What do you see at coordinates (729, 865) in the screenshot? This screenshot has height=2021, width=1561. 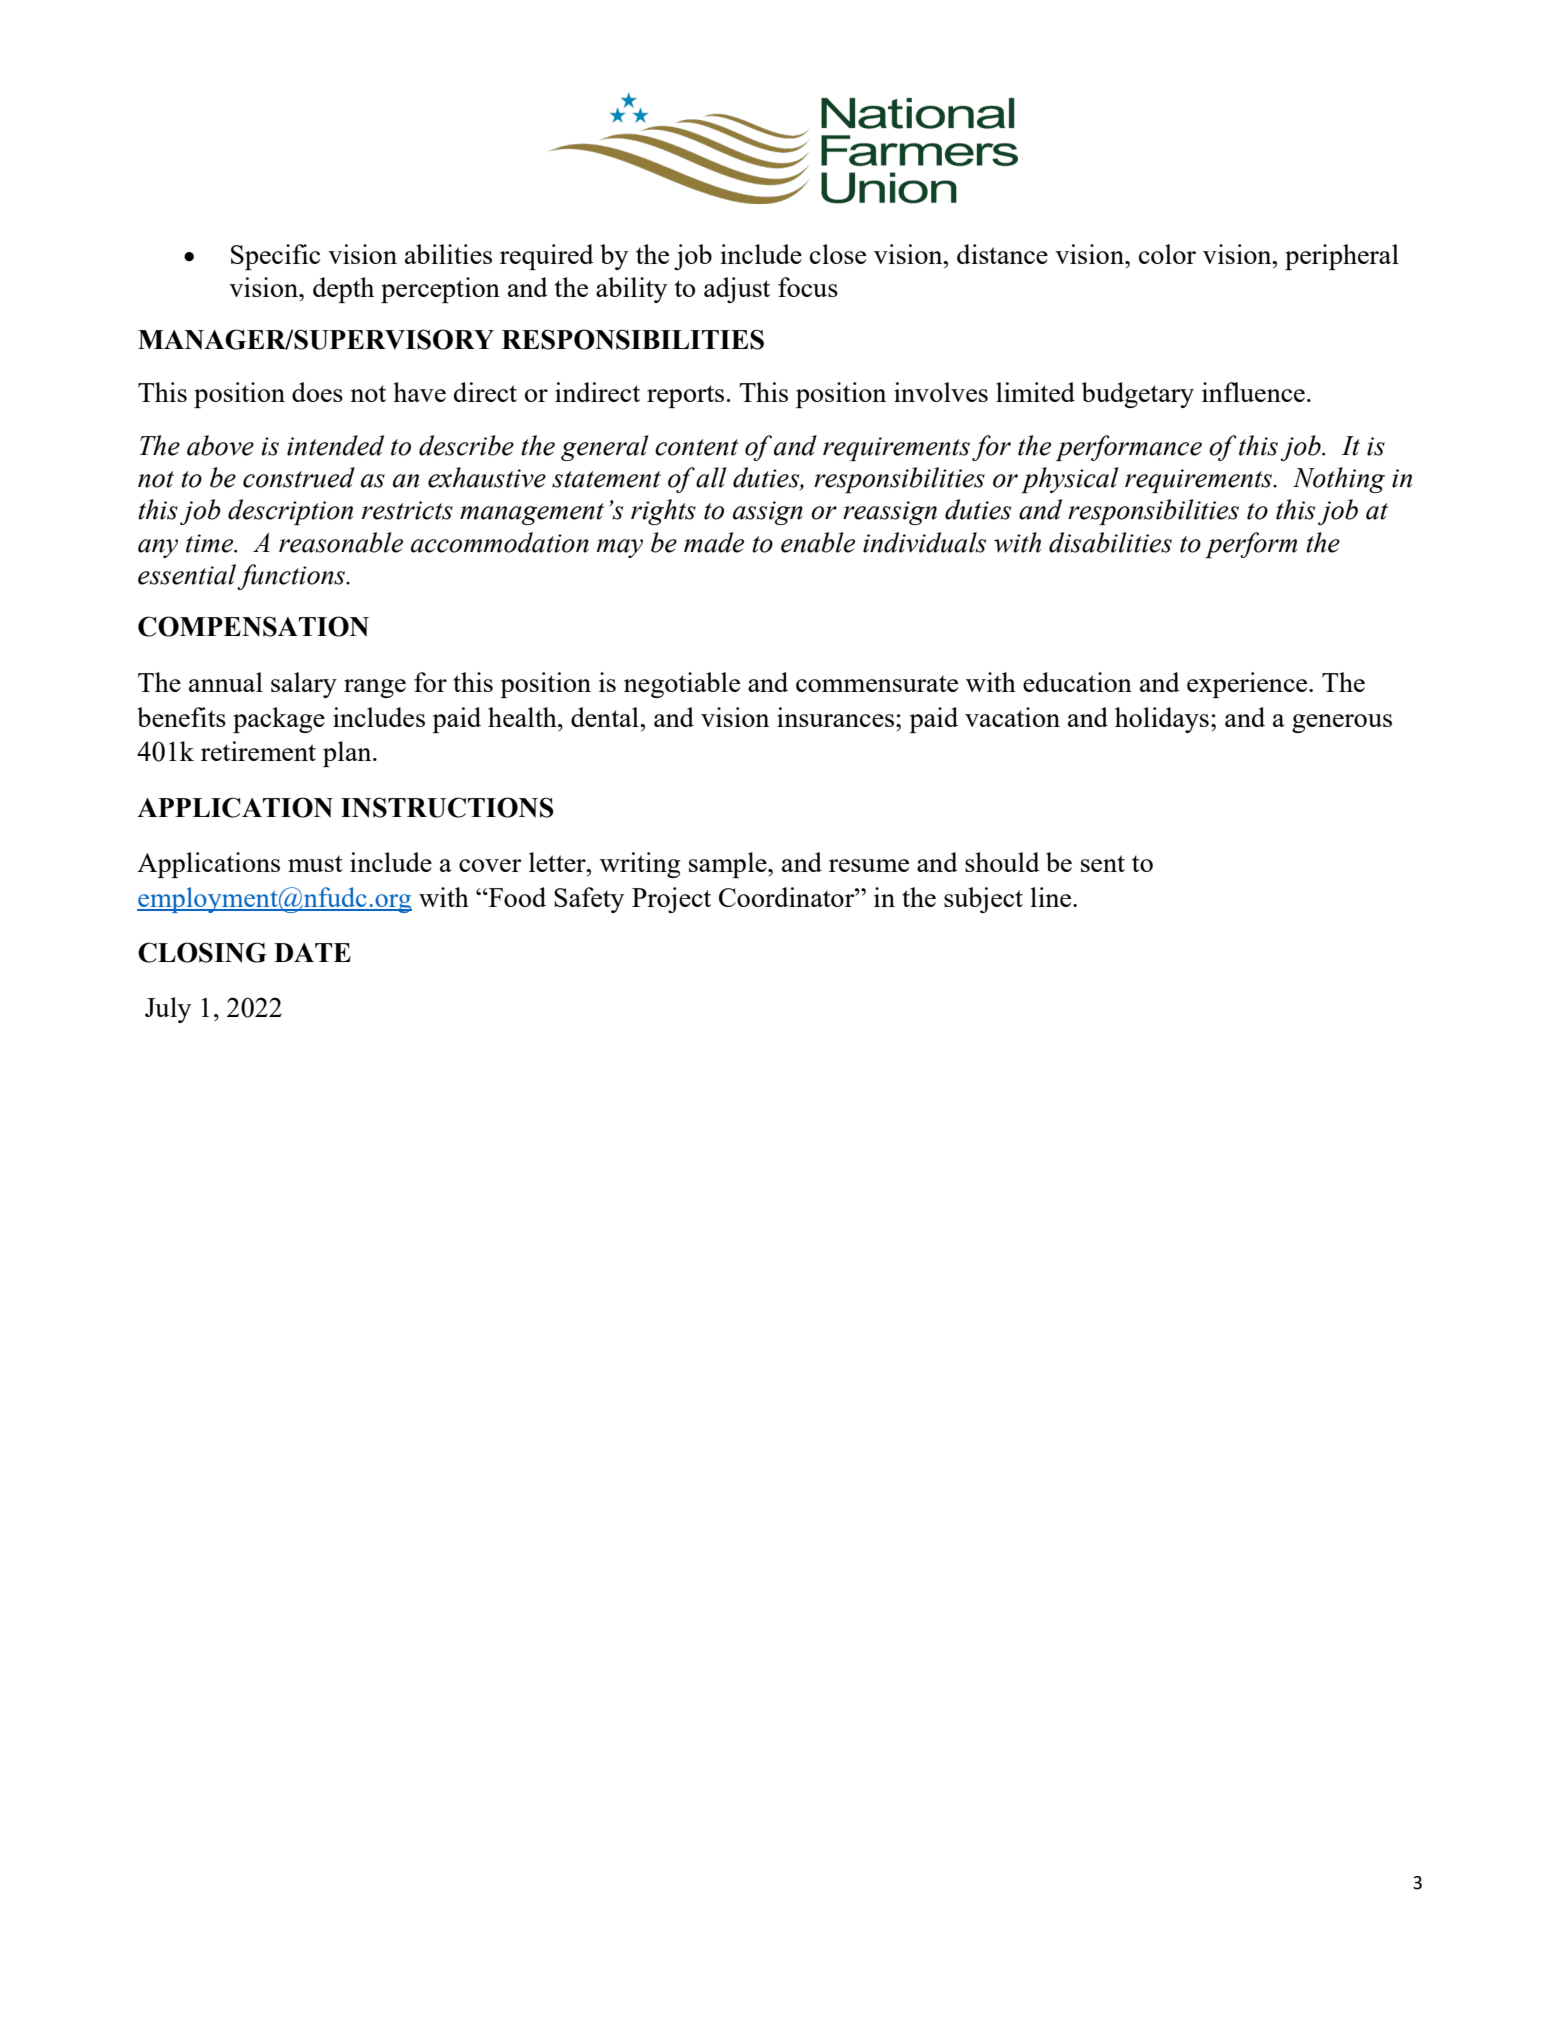 I see `sample` at bounding box center [729, 865].
